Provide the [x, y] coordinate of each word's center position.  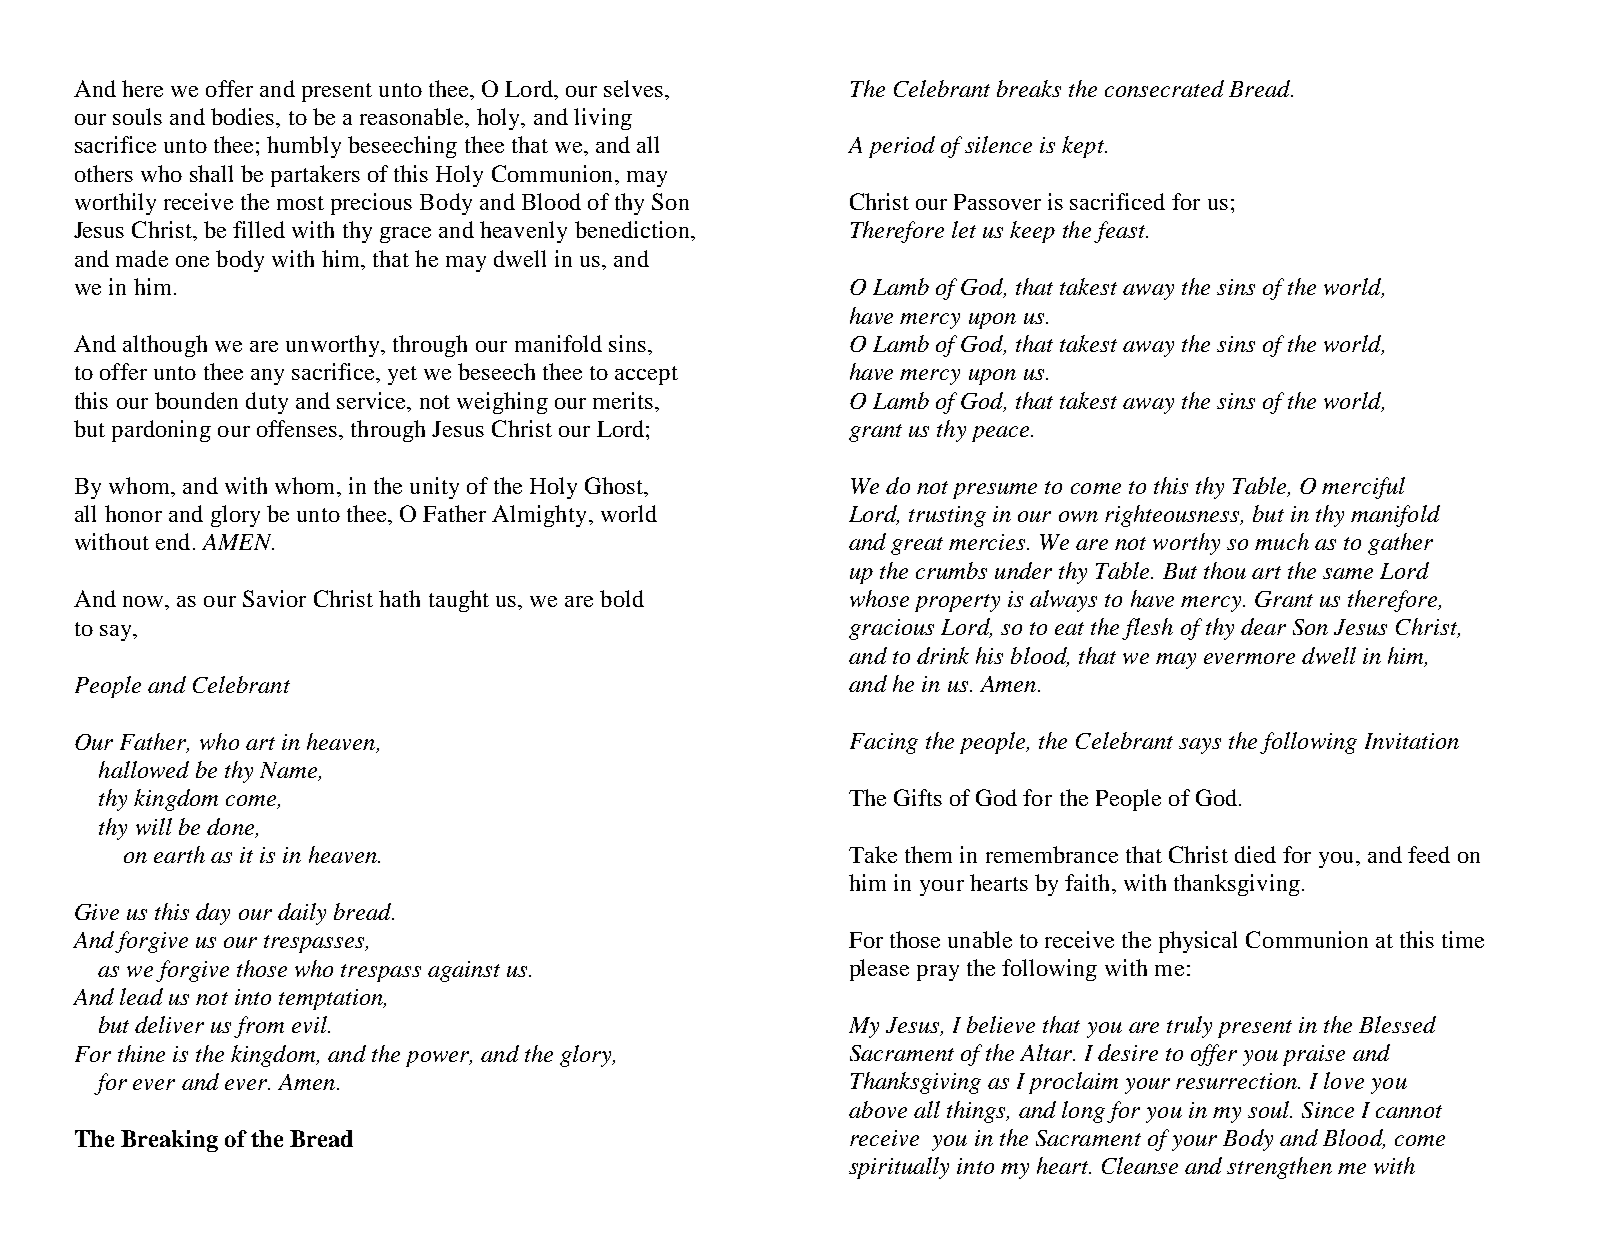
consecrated [1164, 88]
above [878, 1109]
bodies [244, 116]
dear [1263, 626]
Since [1328, 1110]
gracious [891, 629]
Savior [274, 598]
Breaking [169, 1141]
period [902, 147]
